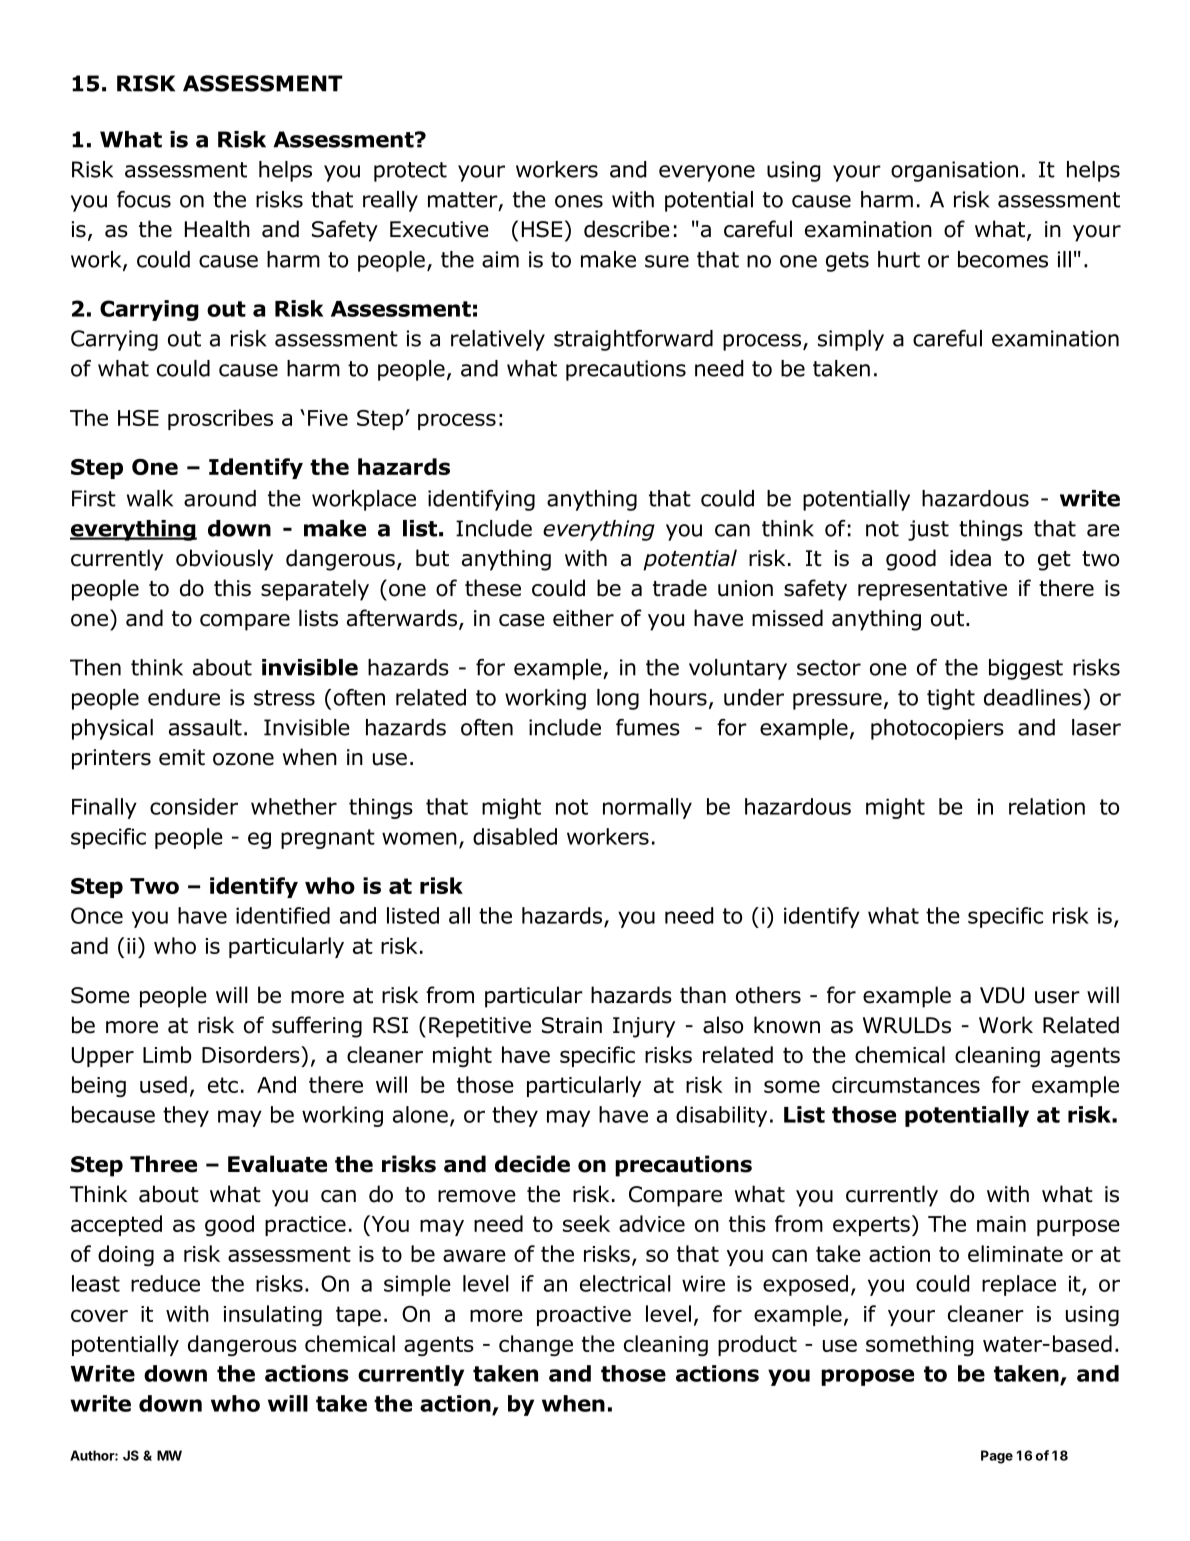 Image resolution: width=1190 pixels, height=1541 pixels. Describe the element at coordinates (954, 171) in the screenshot. I see `organisation` at that location.
